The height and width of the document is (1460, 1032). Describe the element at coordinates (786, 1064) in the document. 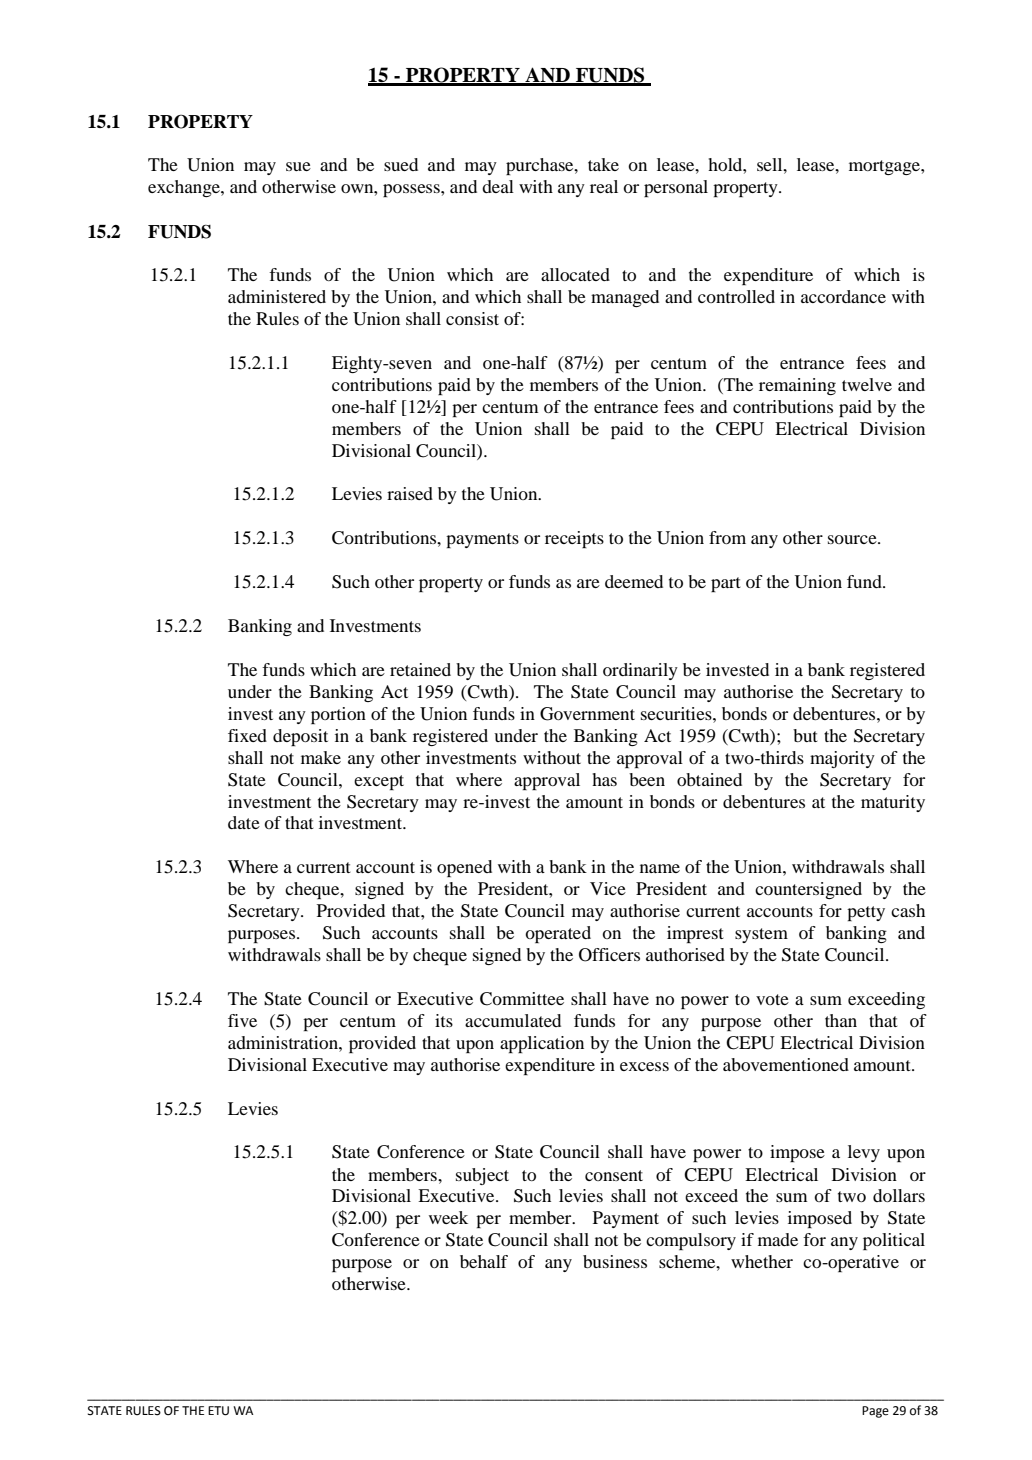

I see `abovementioned` at that location.
